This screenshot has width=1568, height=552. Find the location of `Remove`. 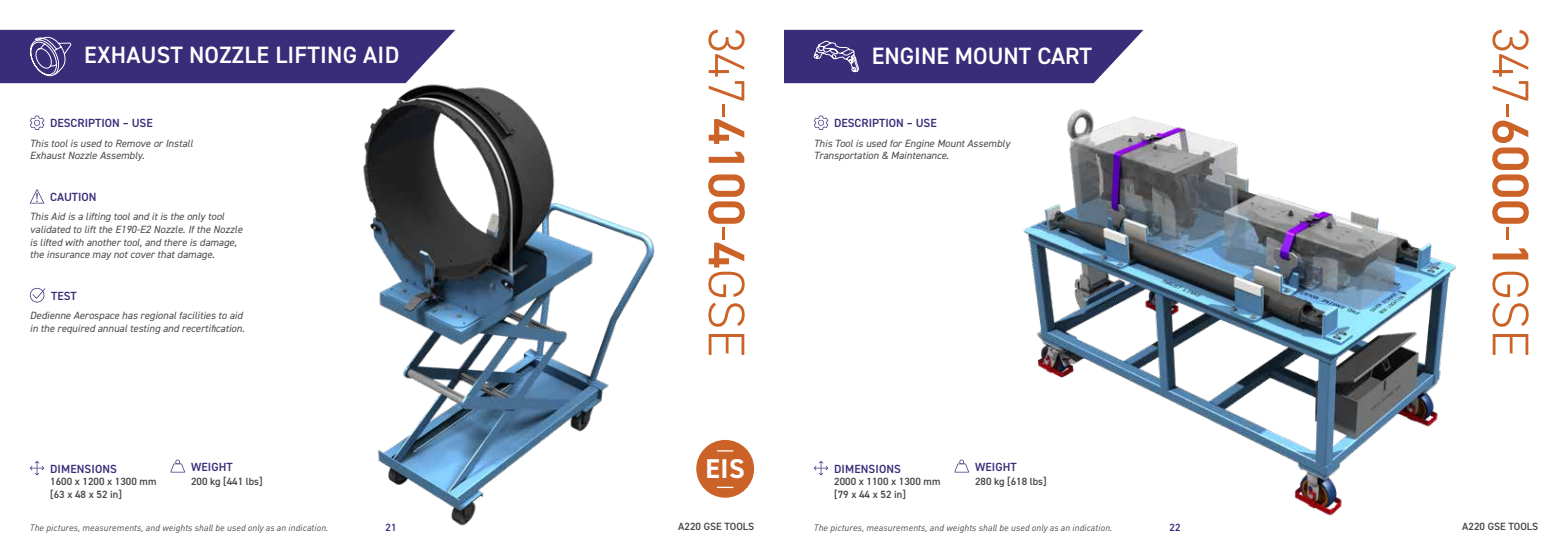

Remove is located at coordinates (133, 143).
